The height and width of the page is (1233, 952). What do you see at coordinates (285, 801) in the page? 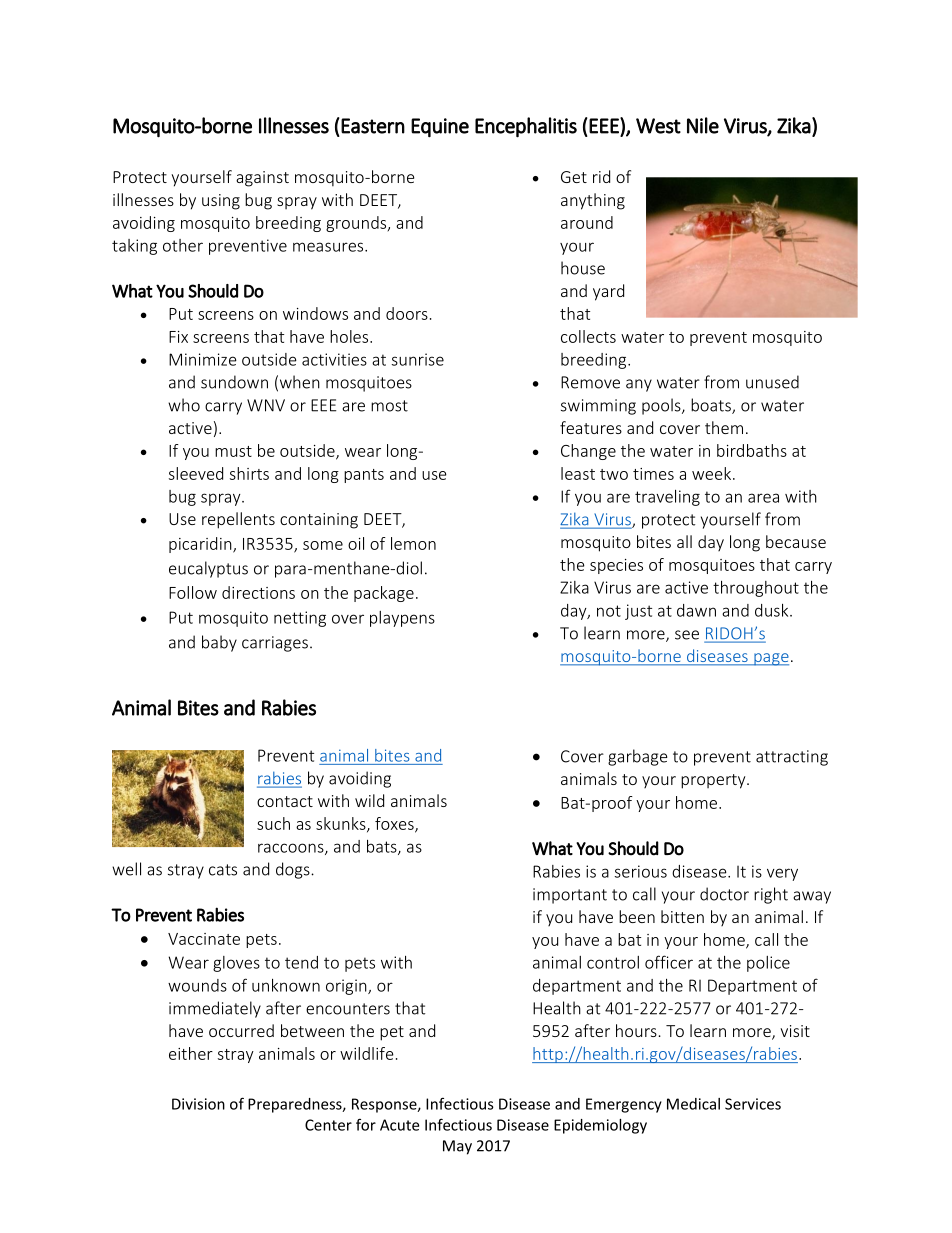
I see `contact` at bounding box center [285, 801].
